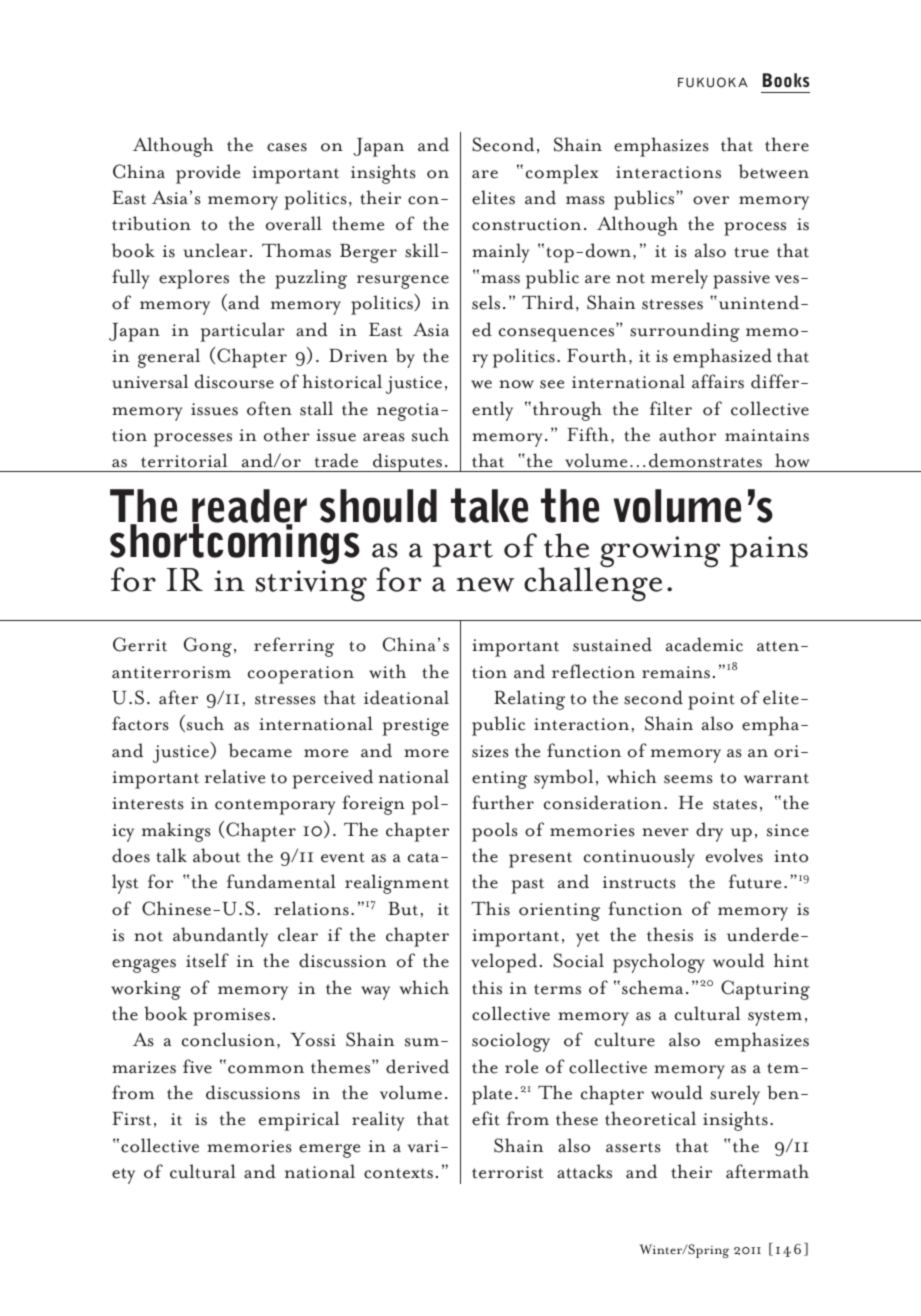 Image resolution: width=921 pixels, height=1316 pixels. What do you see at coordinates (687, 434) in the screenshot?
I see `author` at bounding box center [687, 434].
